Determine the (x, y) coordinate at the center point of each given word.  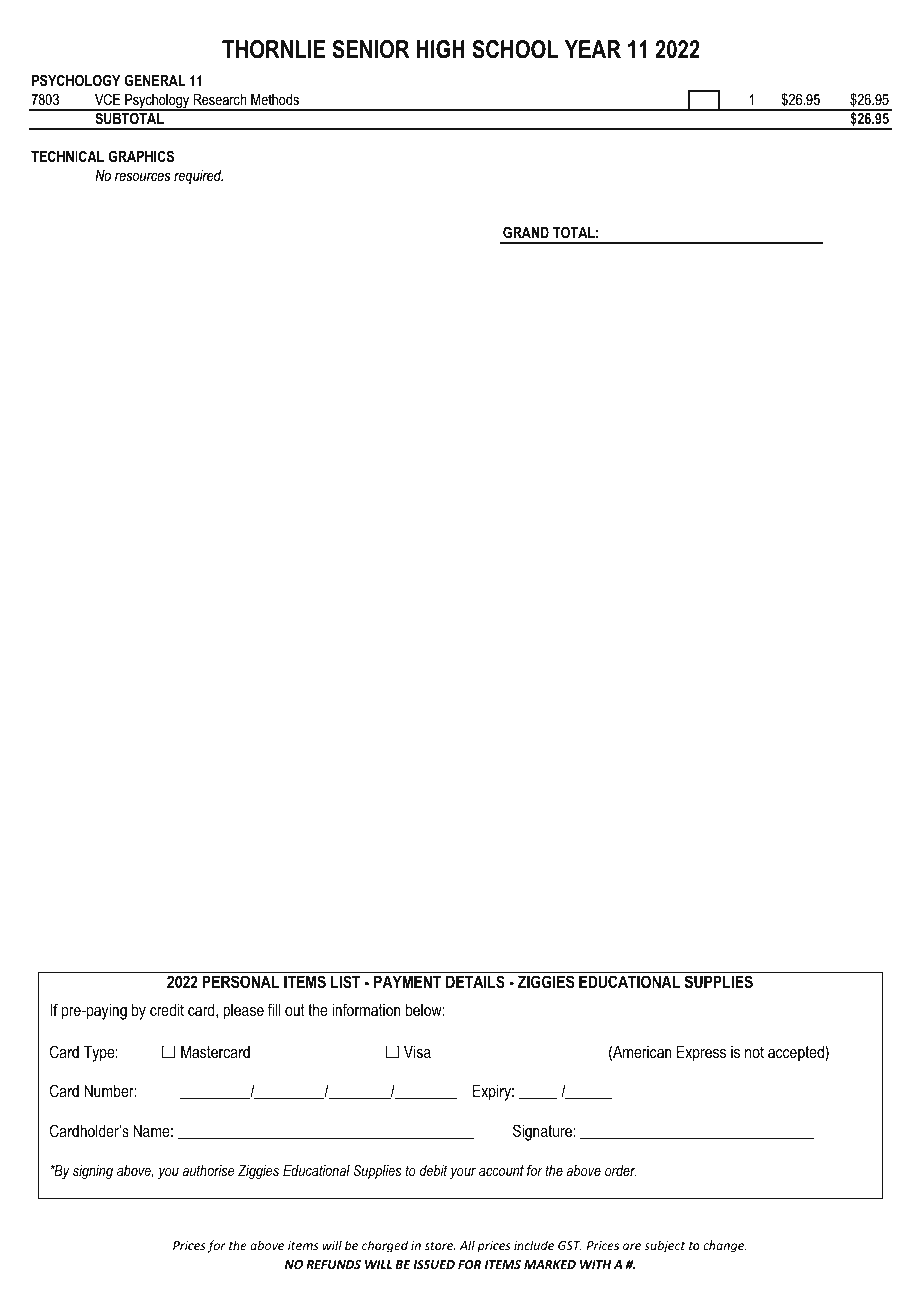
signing (93, 1172)
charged (385, 1246)
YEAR (592, 49)
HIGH (440, 49)
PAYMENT (407, 981)
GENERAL (155, 80)
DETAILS (475, 982)
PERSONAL (240, 982)
